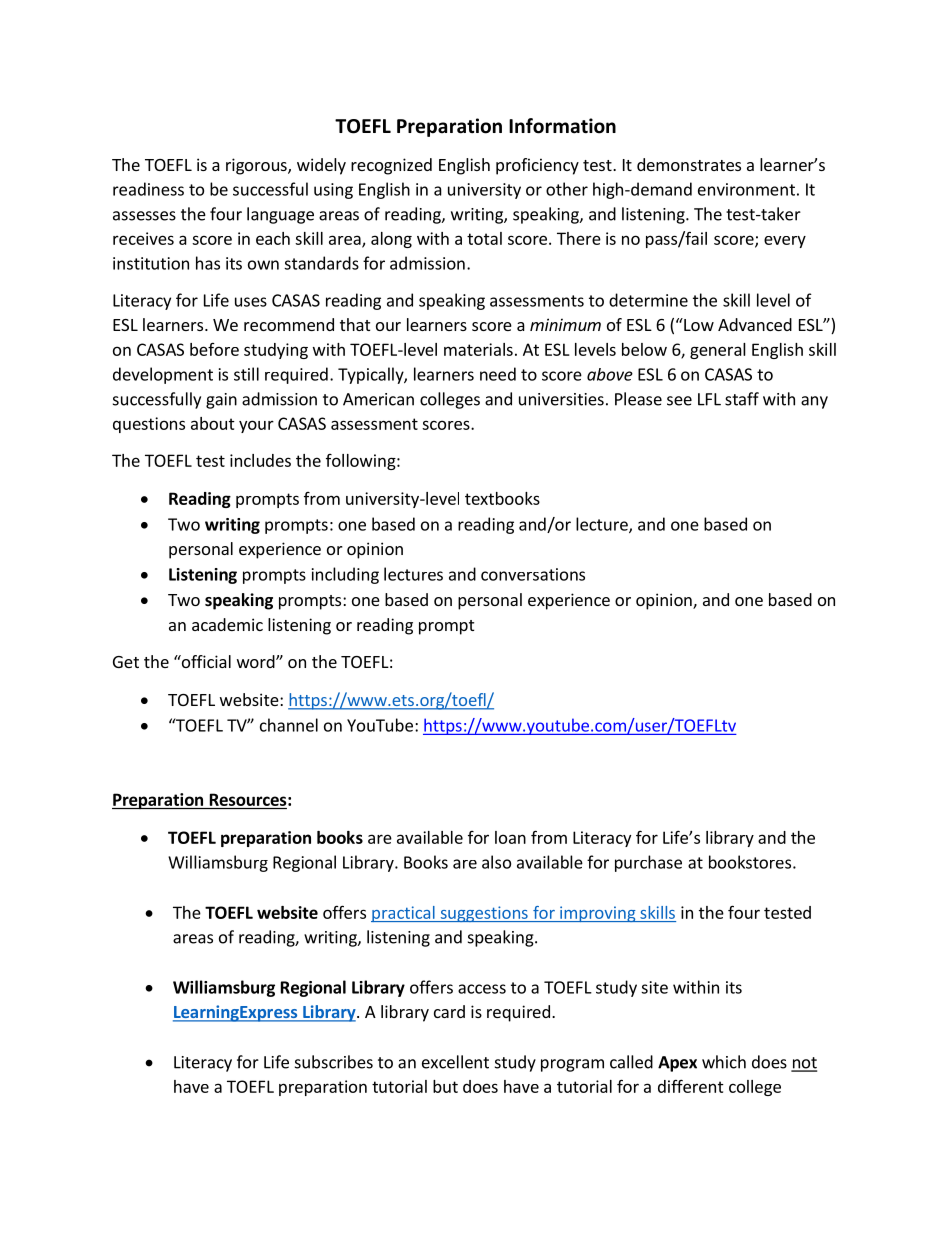  Describe the element at coordinates (334, 1062) in the screenshot. I see `subscribes` at that location.
